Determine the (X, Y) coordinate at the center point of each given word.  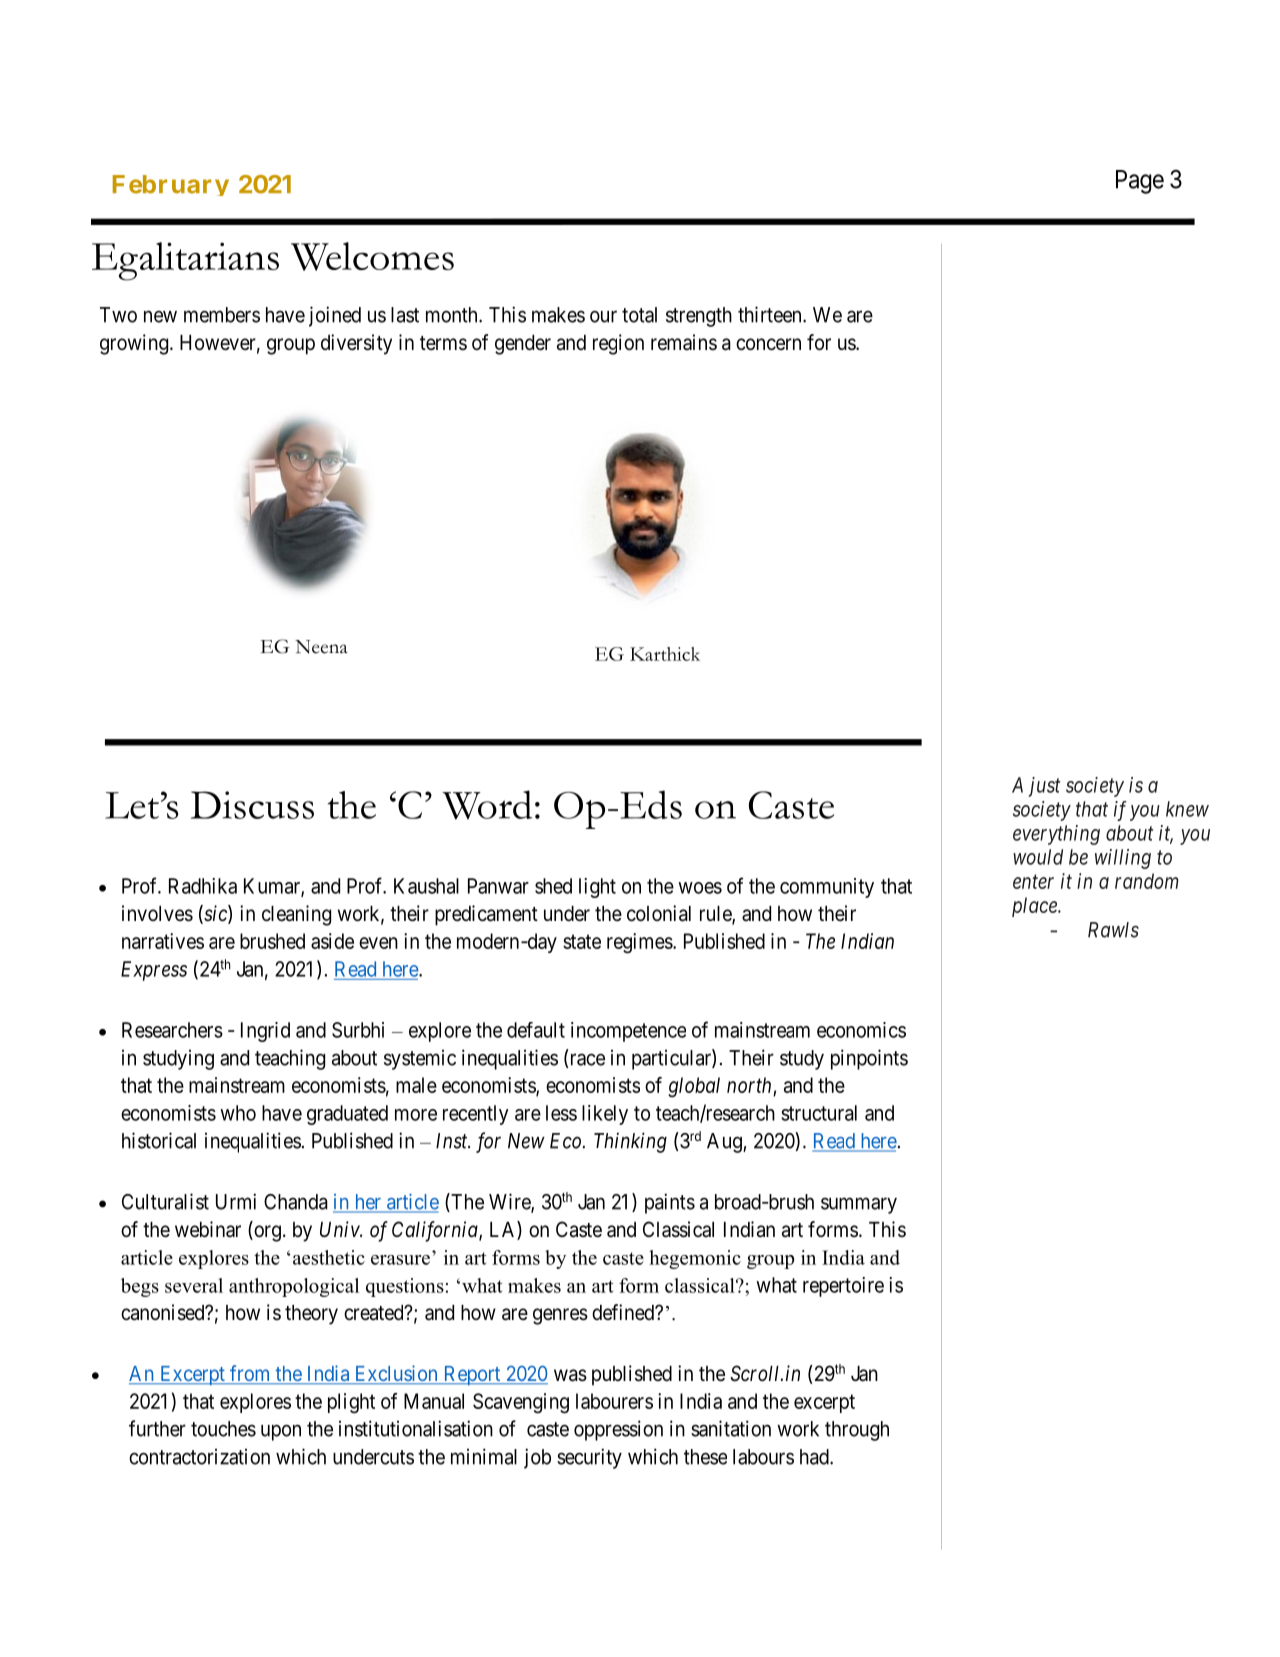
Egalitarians (185, 261)
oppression (618, 1430)
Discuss (252, 805)
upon (281, 1432)
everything (1056, 835)
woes (700, 888)
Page (1140, 182)
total (639, 315)
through (857, 1431)
